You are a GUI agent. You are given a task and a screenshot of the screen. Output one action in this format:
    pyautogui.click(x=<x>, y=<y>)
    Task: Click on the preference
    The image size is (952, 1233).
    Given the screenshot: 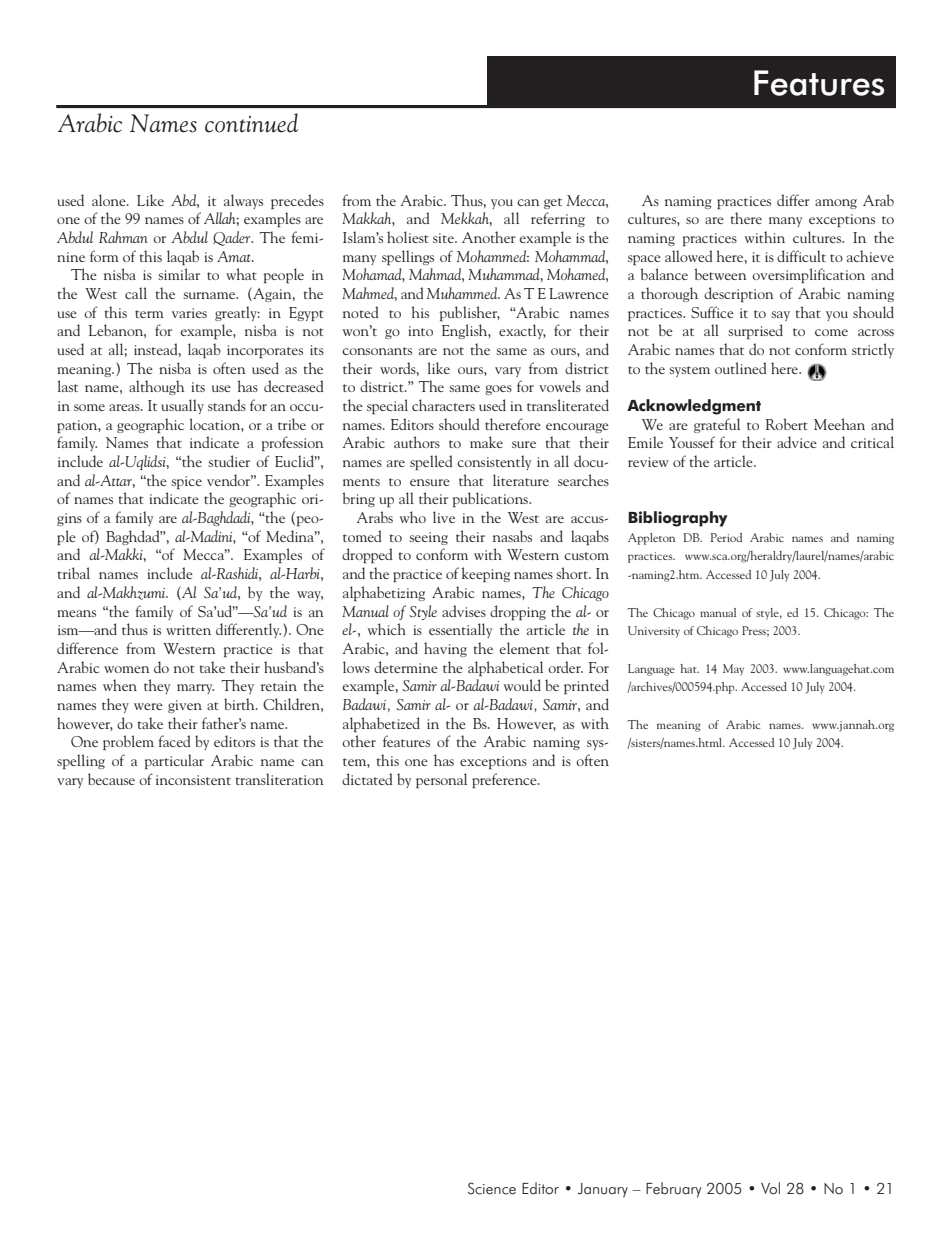 What is the action you would take?
    pyautogui.click(x=505, y=780)
